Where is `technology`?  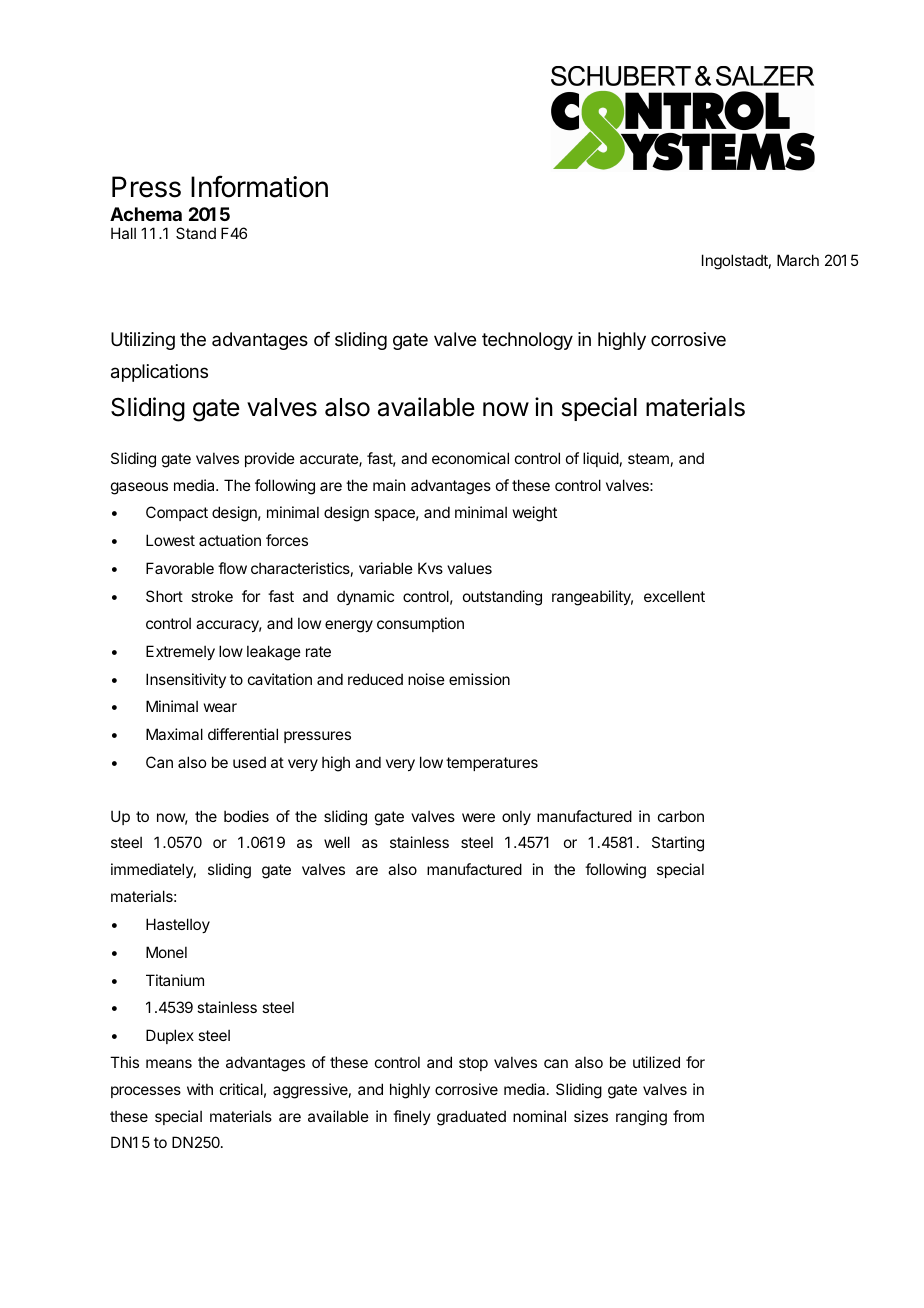
technology is located at coordinates (527, 341).
